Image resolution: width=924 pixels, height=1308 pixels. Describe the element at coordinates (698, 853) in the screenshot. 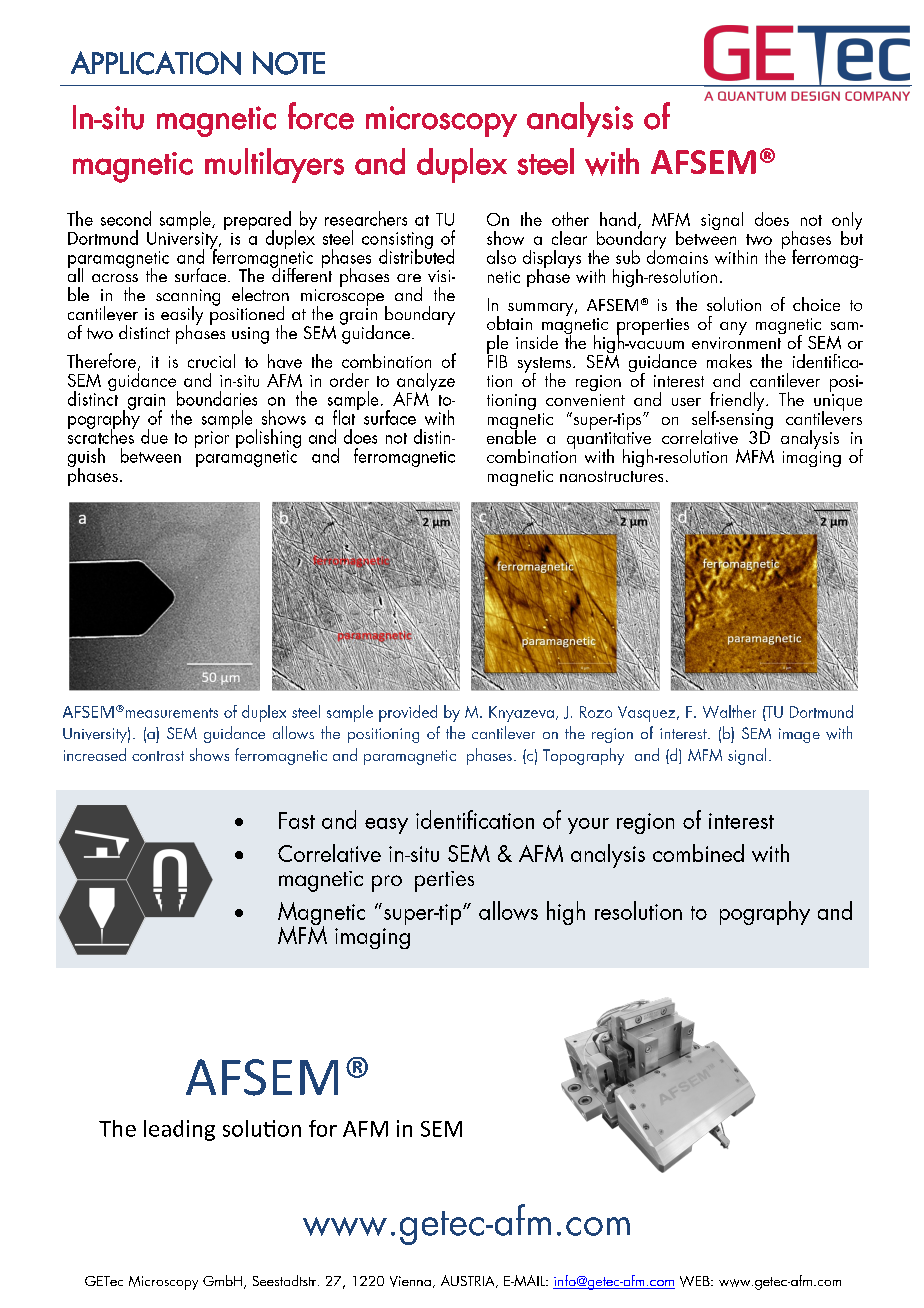

I see `combined` at that location.
